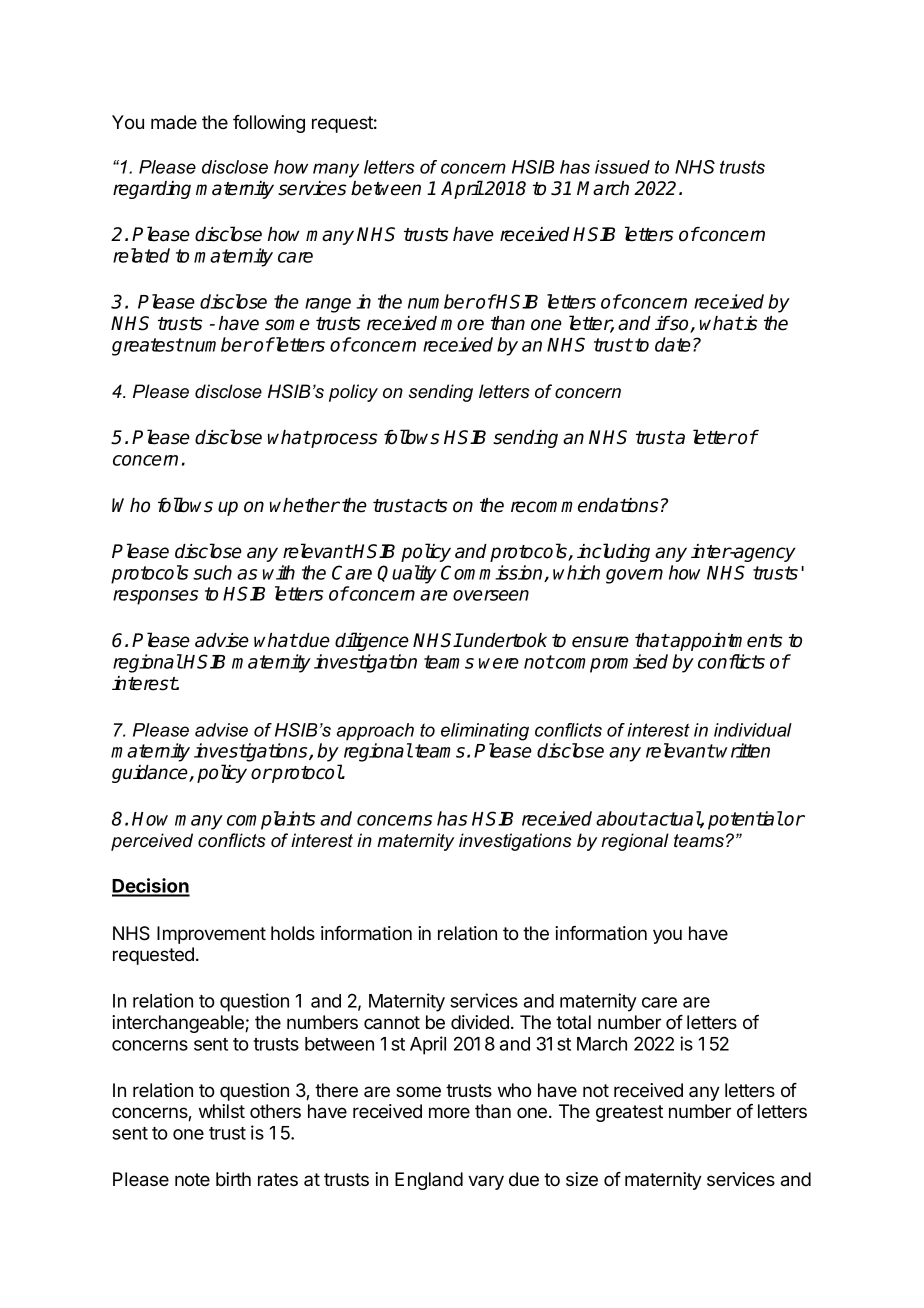 This screenshot has width=924, height=1308. I want to click on complaints, so click(271, 820).
